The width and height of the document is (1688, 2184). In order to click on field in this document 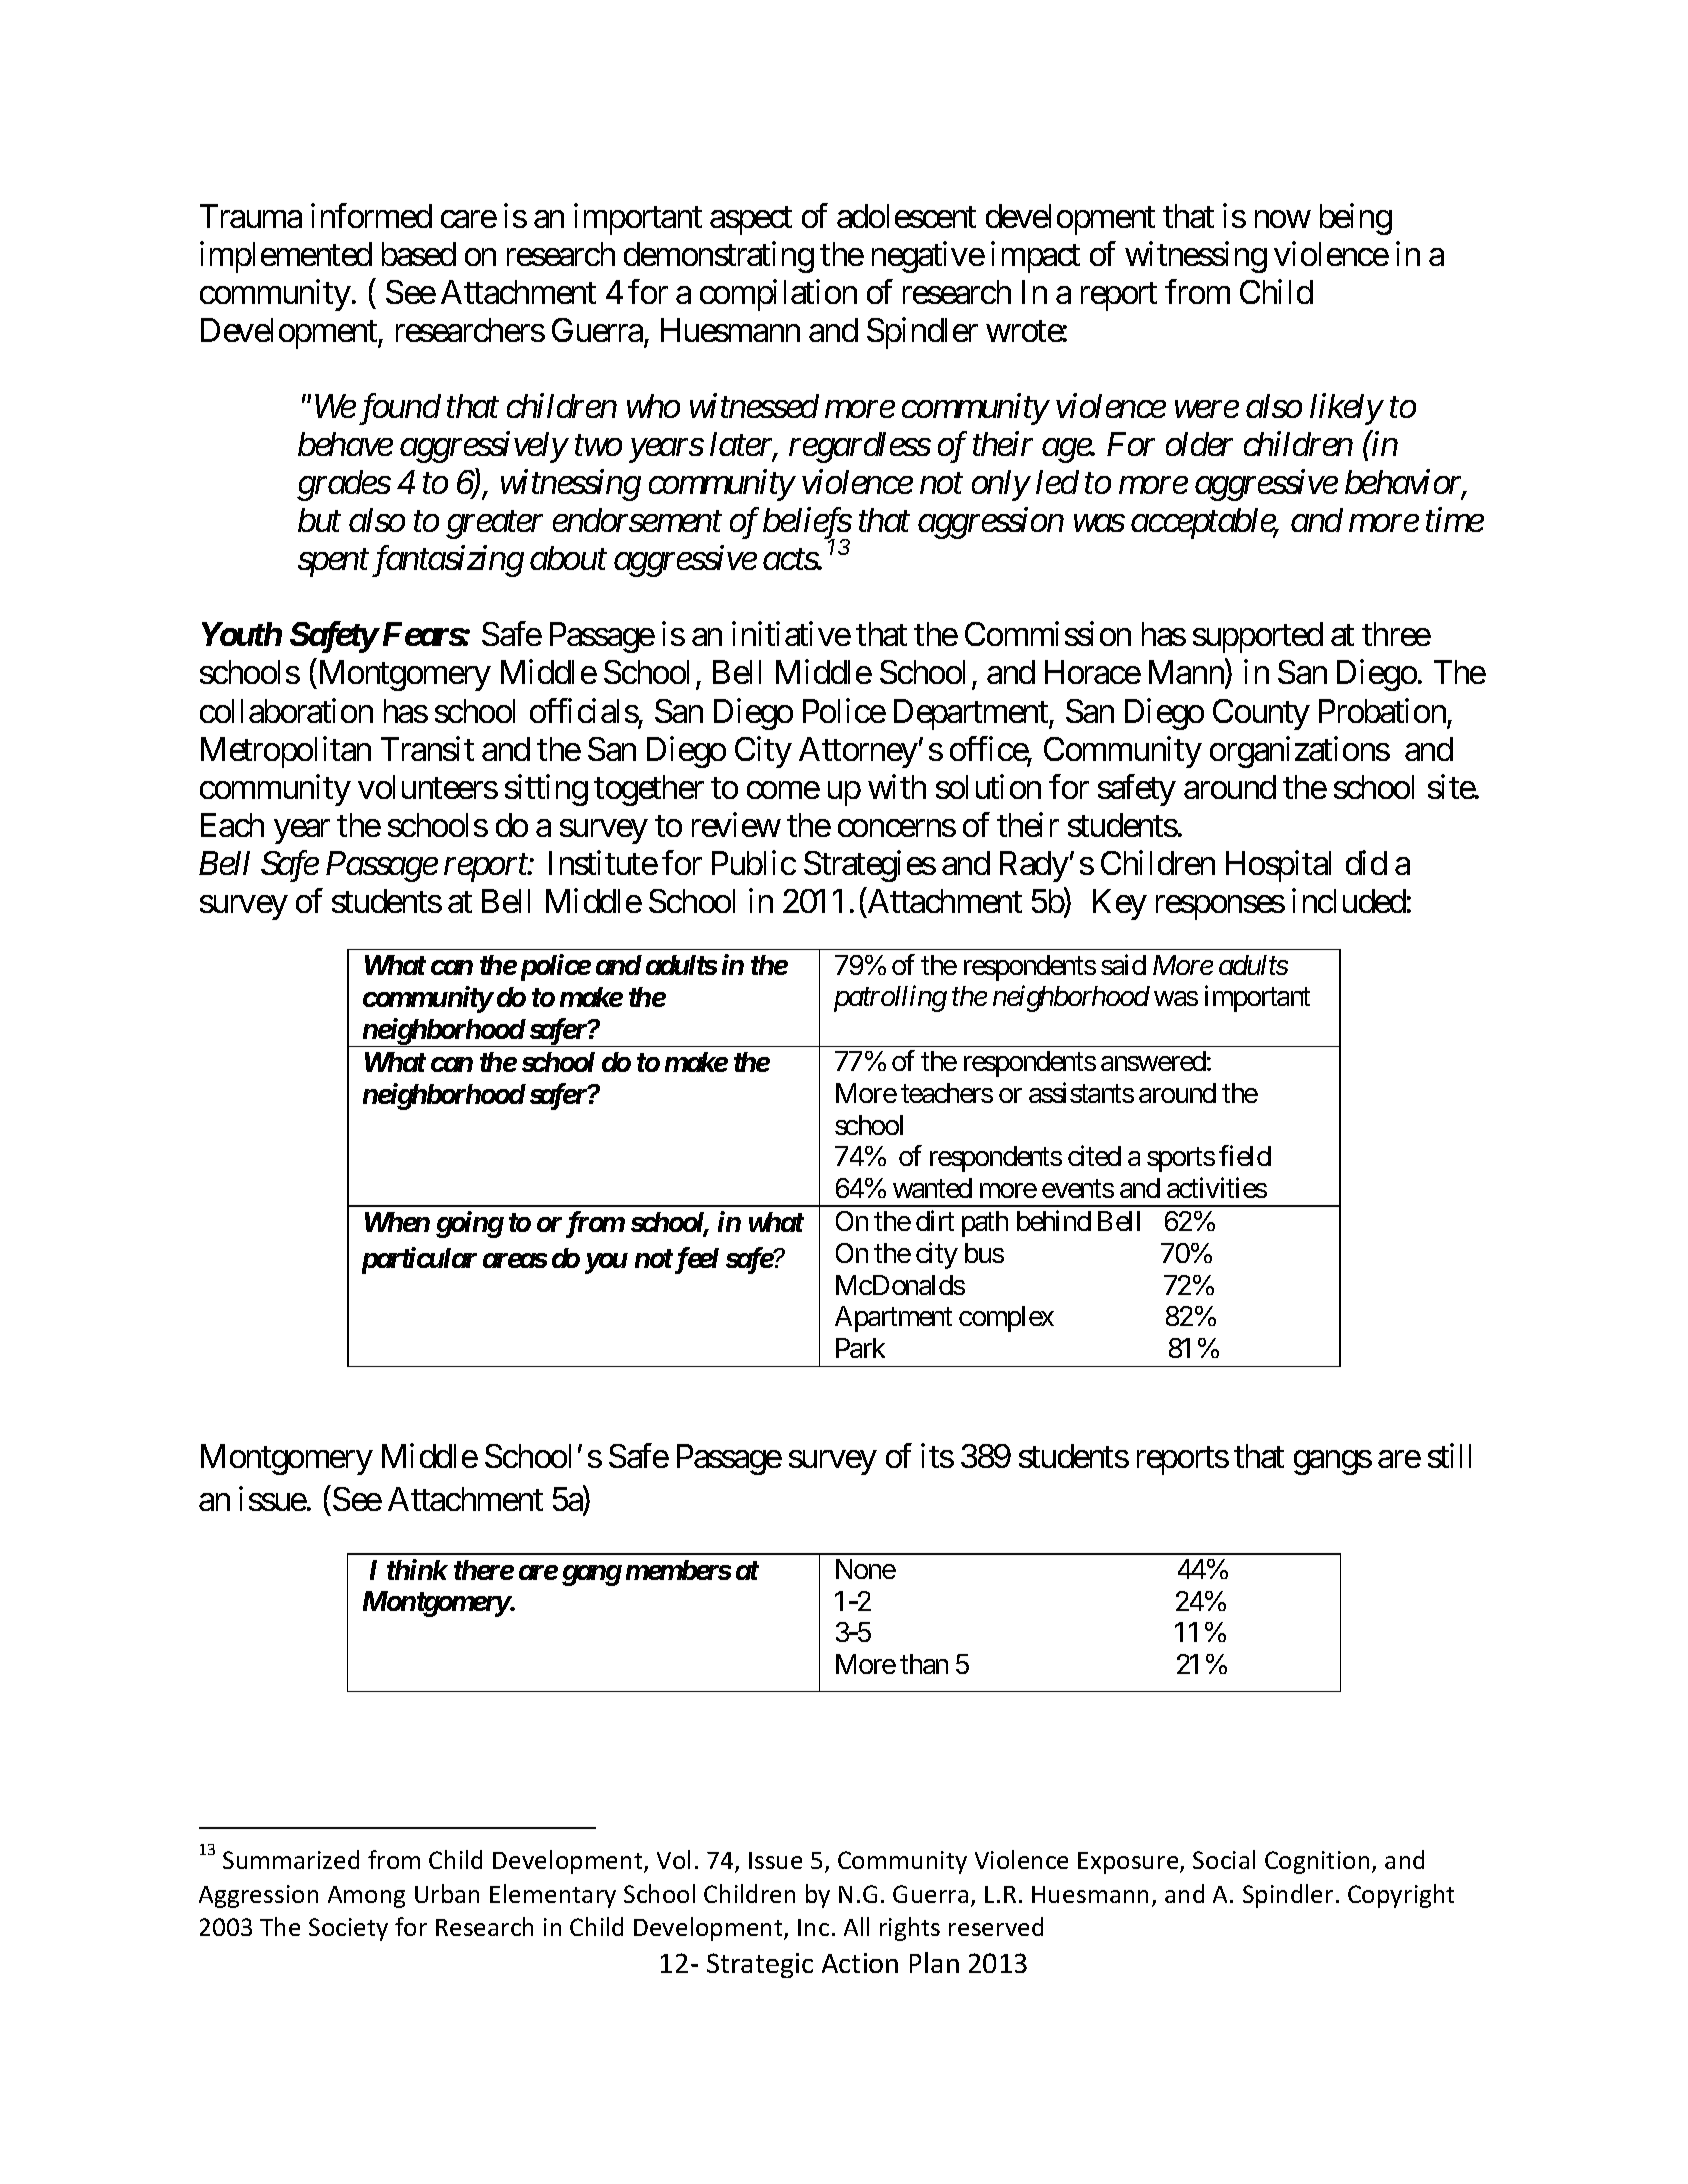, I will do `click(1245, 1156)`.
